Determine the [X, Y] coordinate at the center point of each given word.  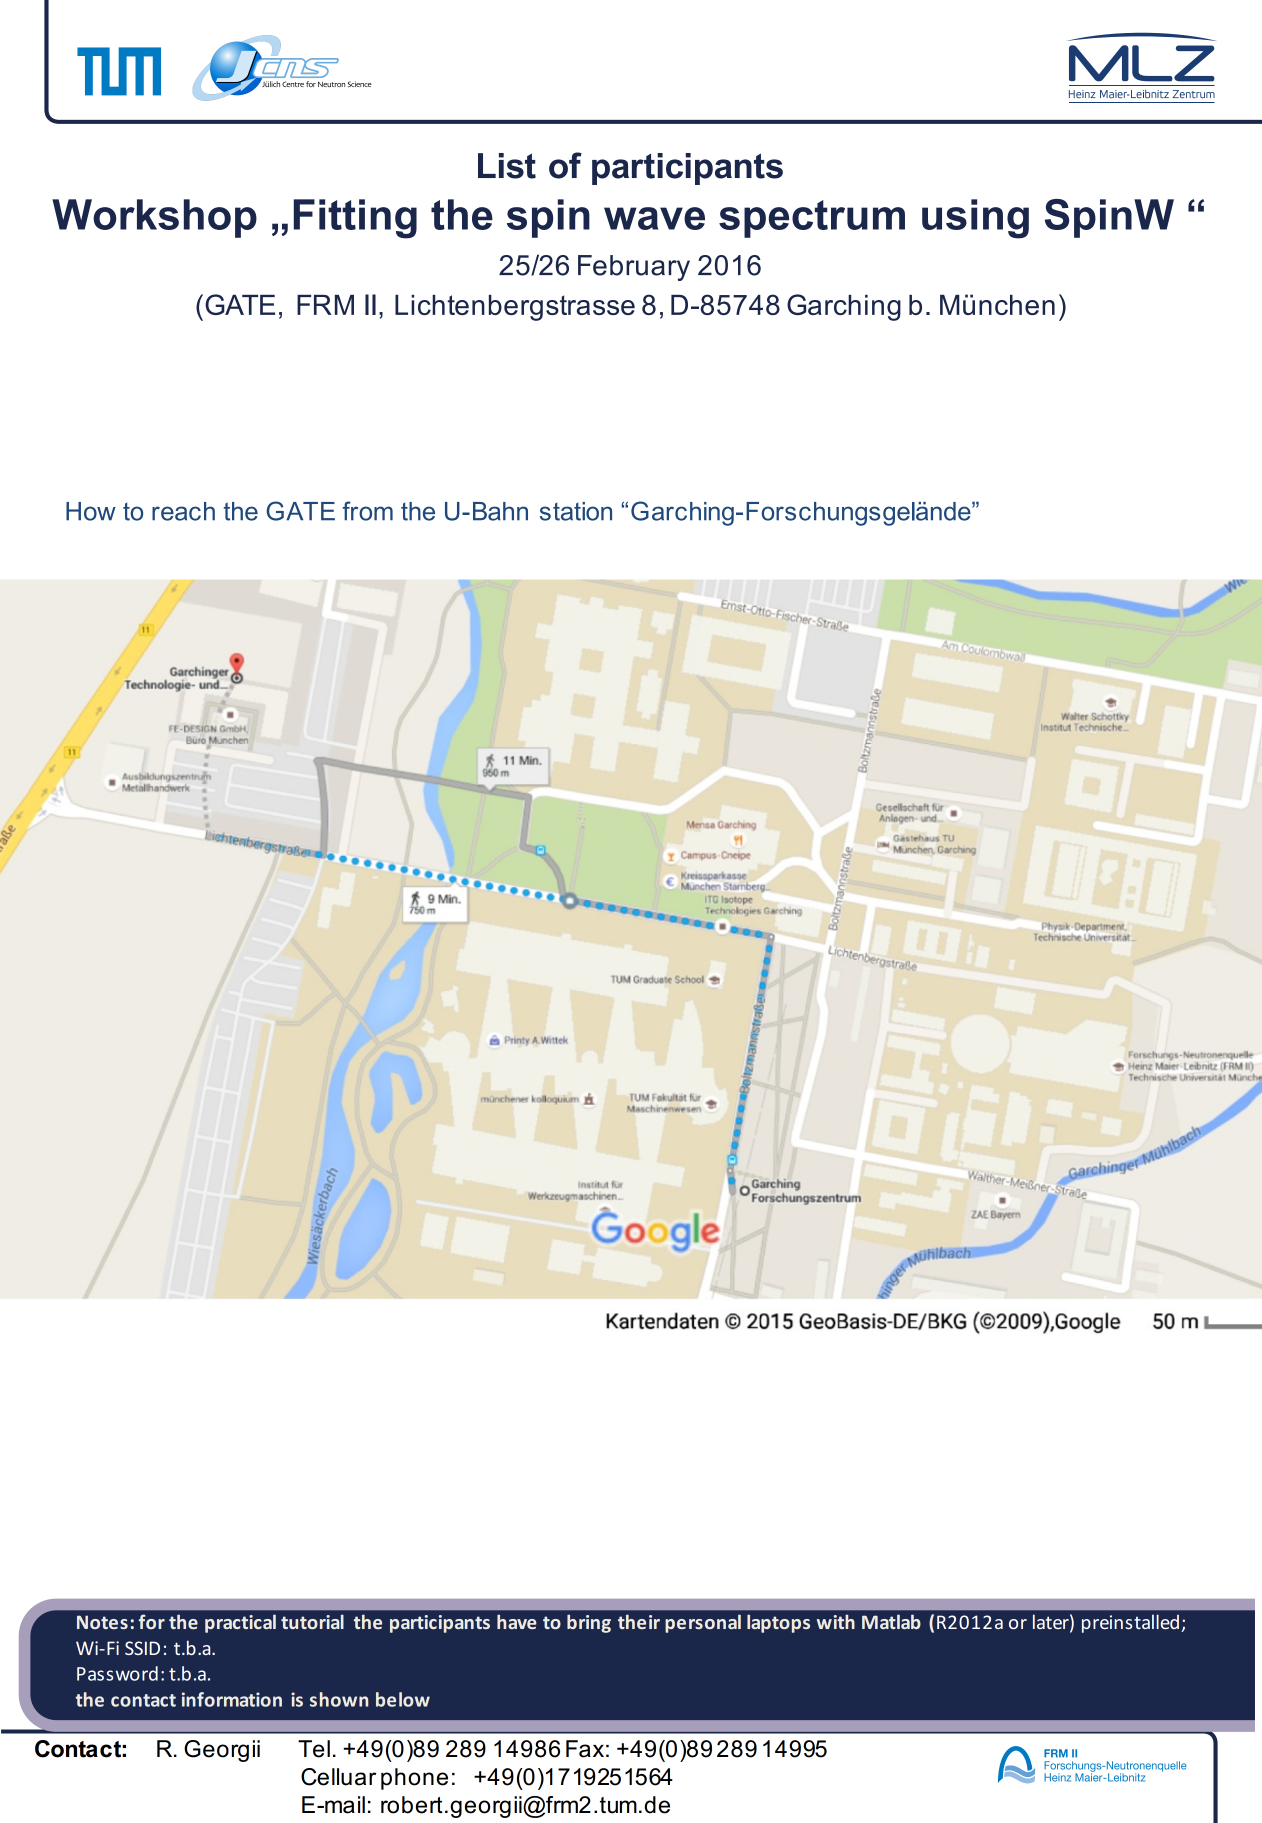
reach [183, 511]
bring [589, 1623]
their [639, 1621]
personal [703, 1623]
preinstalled [1130, 1623]
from [367, 511]
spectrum [812, 219]
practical [240, 1623]
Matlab [891, 1621]
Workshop [154, 218]
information [232, 1699]
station [576, 511]
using [975, 219]
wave [654, 218]
